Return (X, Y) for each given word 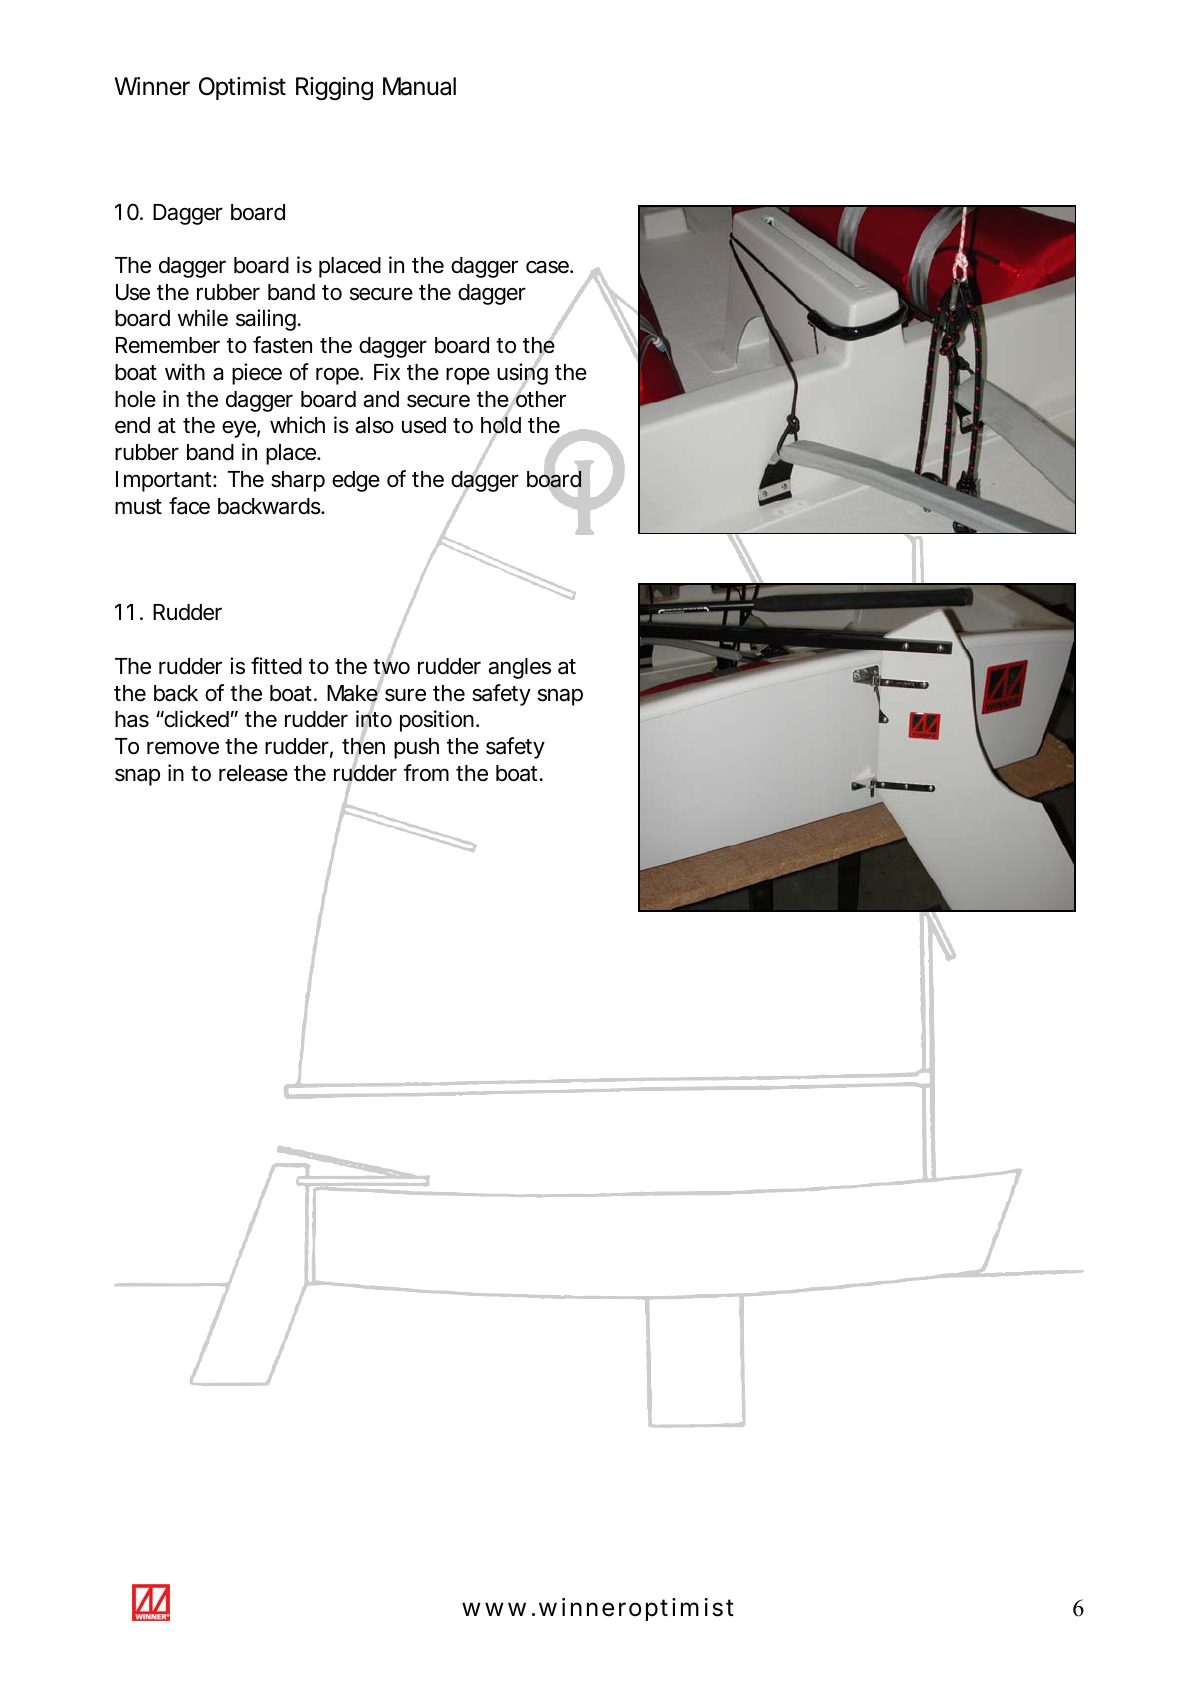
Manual (419, 86)
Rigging (334, 88)
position (439, 721)
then (363, 746)
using (522, 375)
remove (183, 748)
